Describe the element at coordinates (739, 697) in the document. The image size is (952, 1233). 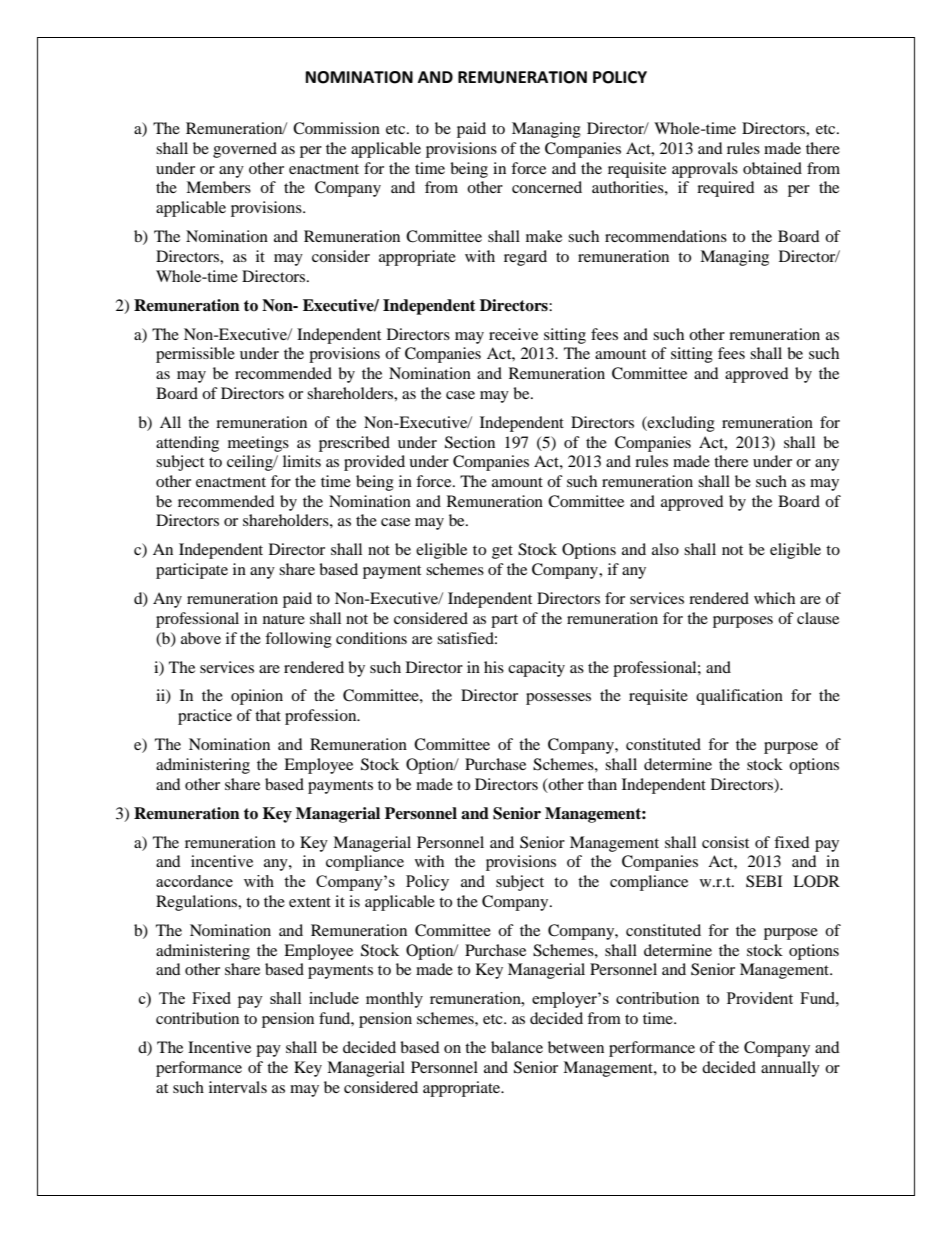
I see `qualification` at that location.
